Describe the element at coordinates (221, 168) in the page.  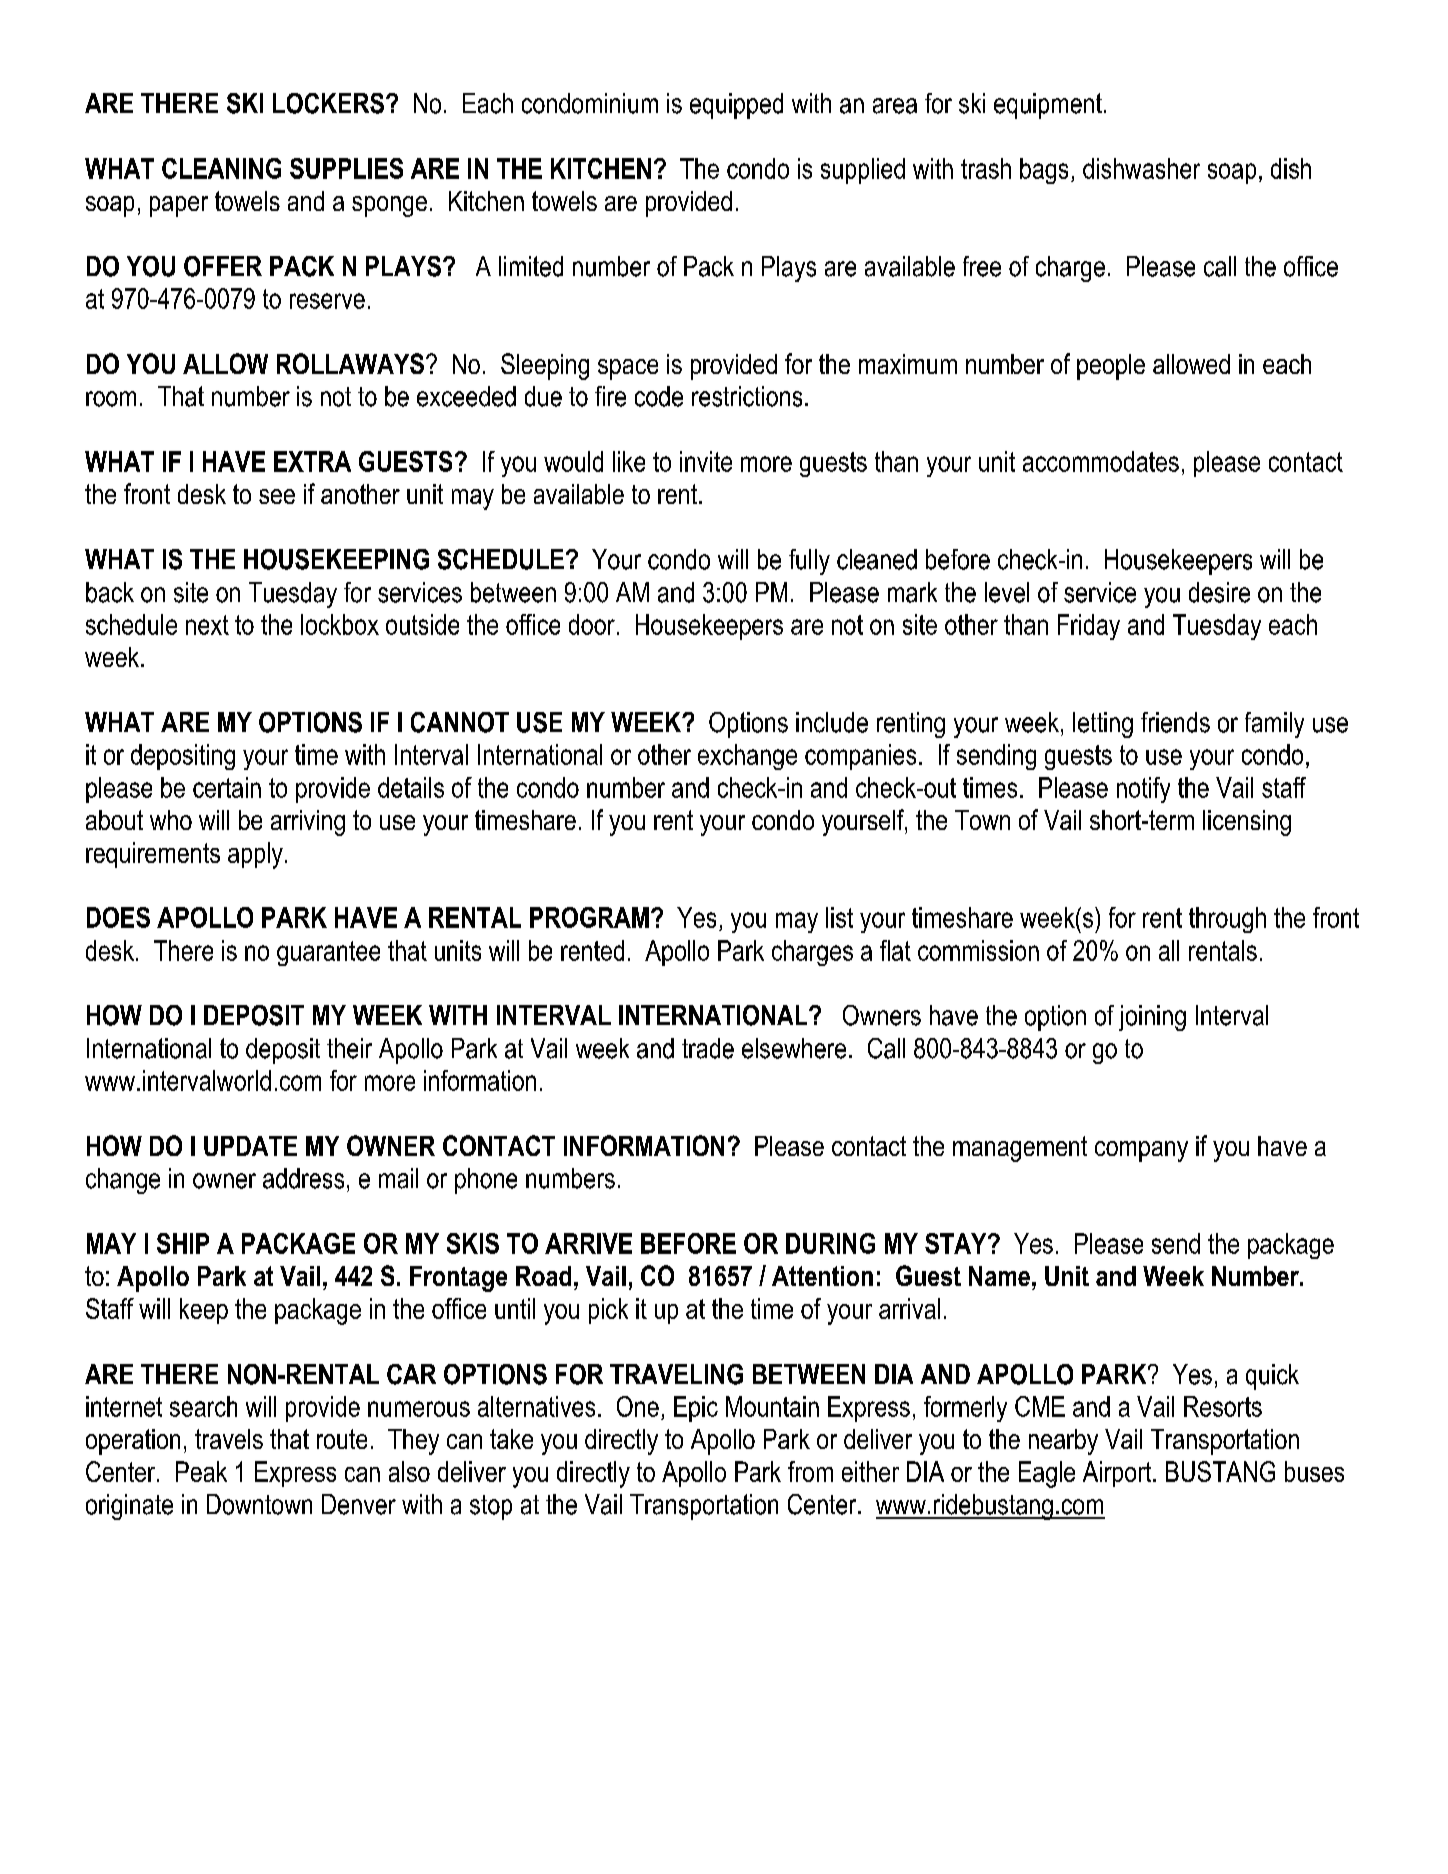
I see `CLEANING` at that location.
